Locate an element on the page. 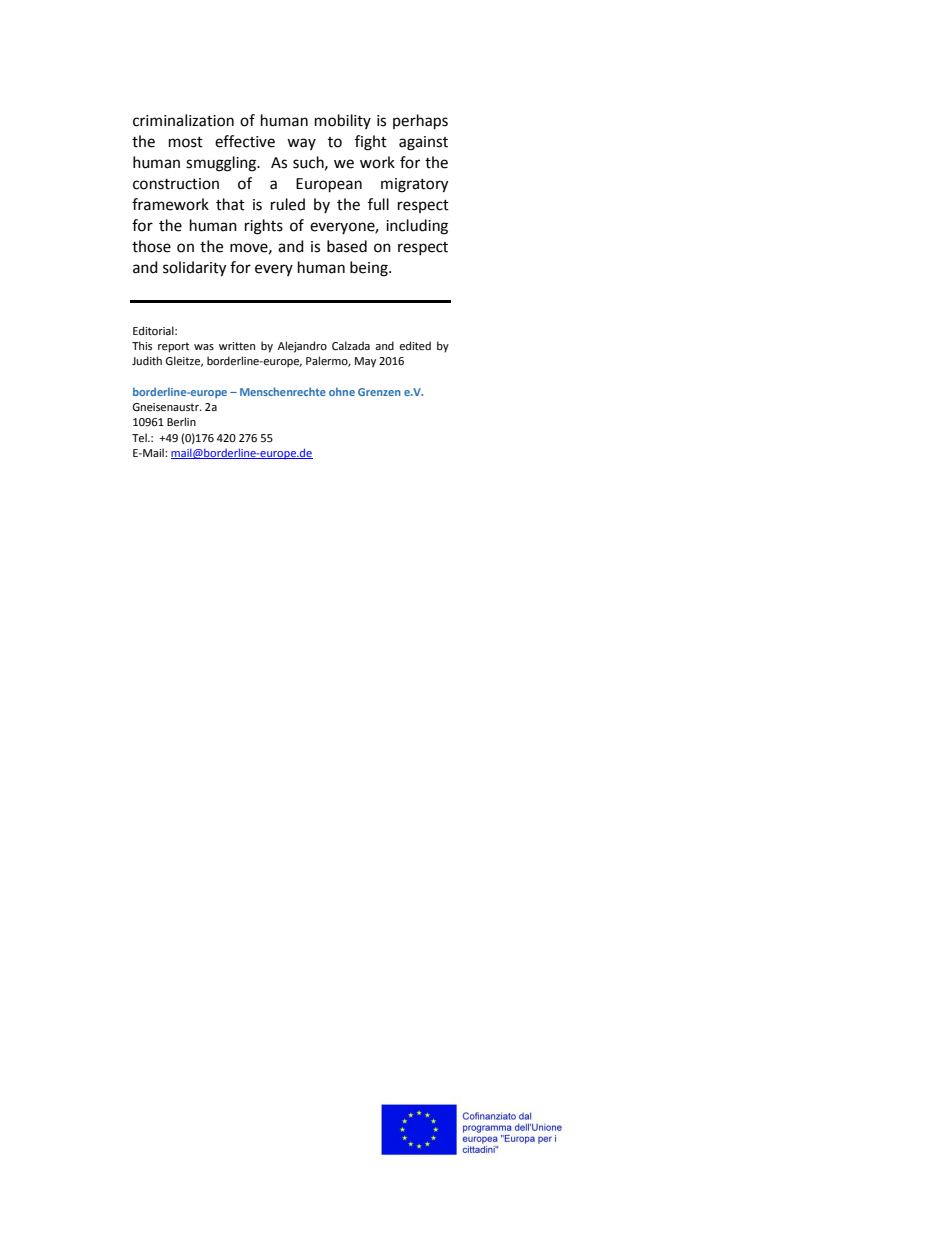 The width and height of the image is (952, 1233). report is located at coordinates (173, 347).
